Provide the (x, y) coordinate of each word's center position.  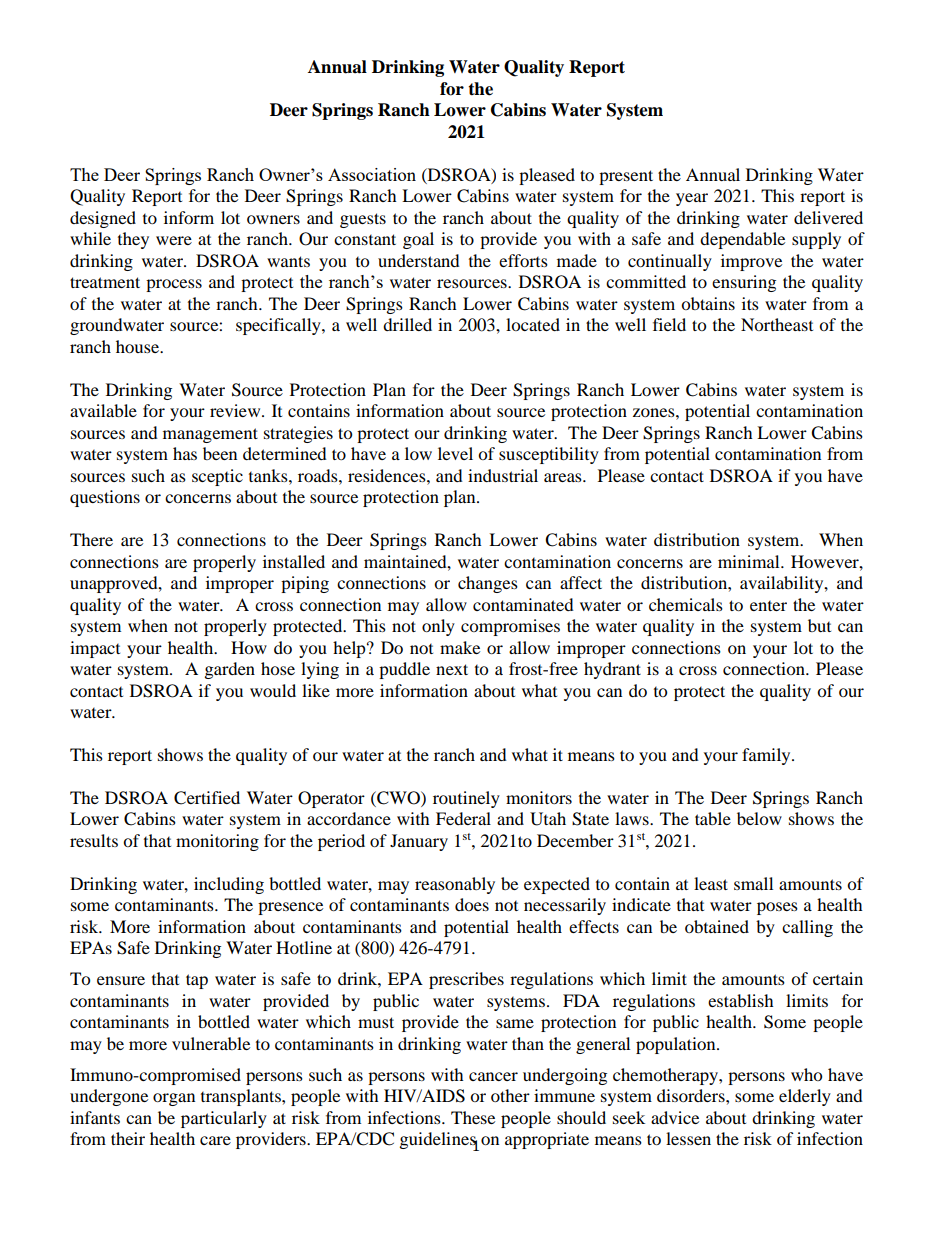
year (692, 199)
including (229, 885)
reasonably (455, 885)
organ (174, 1099)
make (460, 647)
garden (230, 670)
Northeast (777, 324)
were (174, 240)
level (455, 453)
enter (768, 606)
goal (418, 240)
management (210, 435)
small (753, 883)
